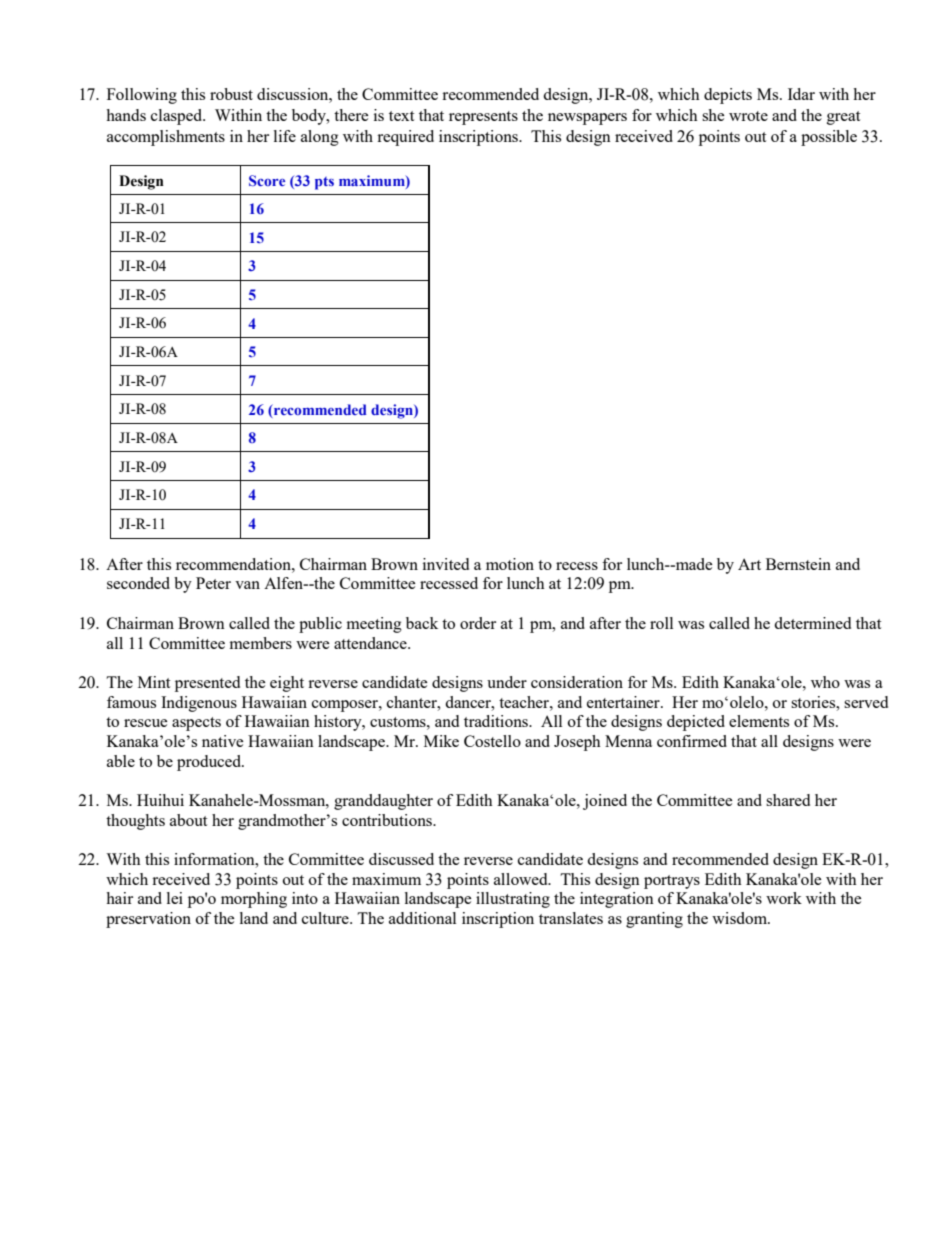  Describe the element at coordinates (234, 564) in the document. I see `recommendation` at that location.
